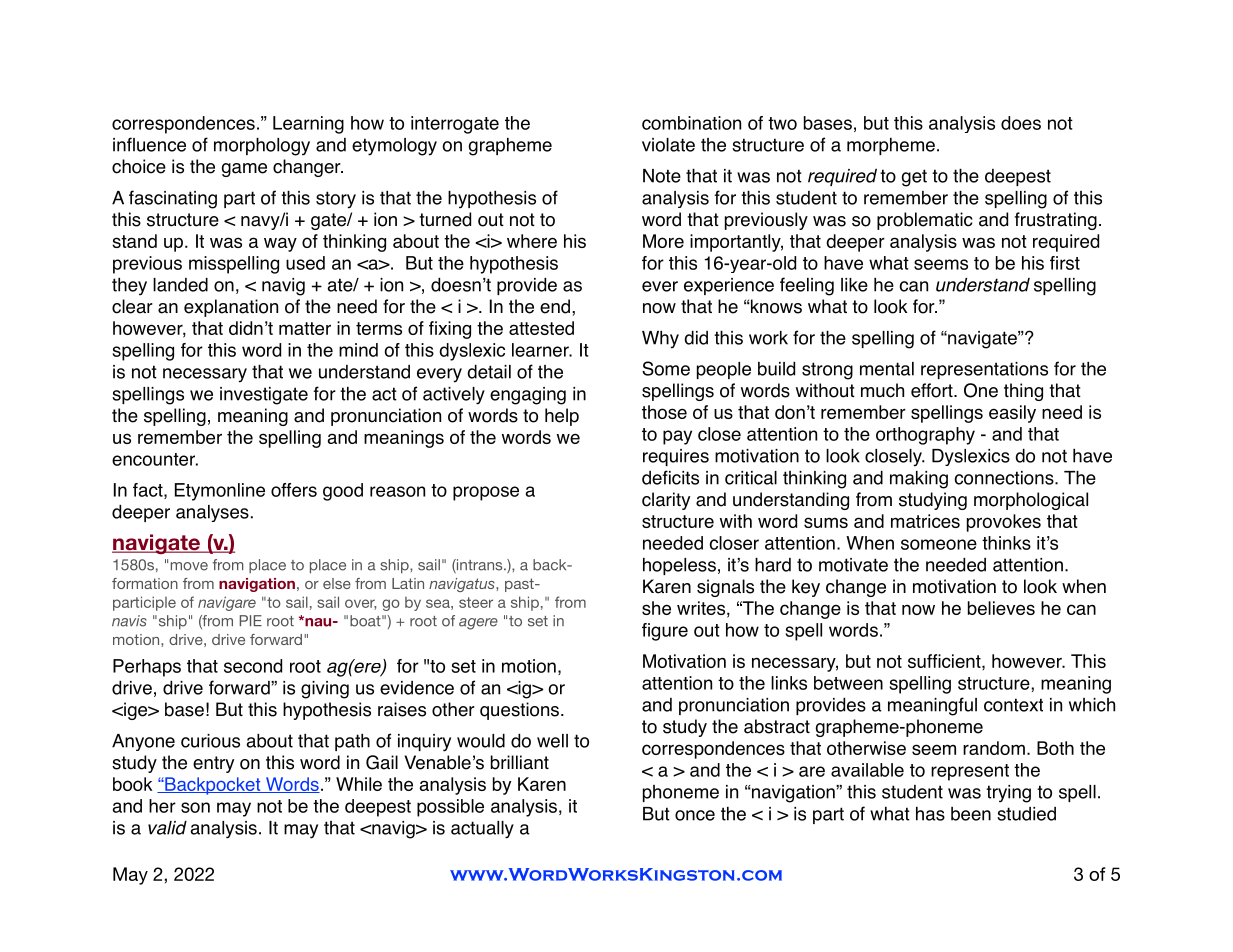  What do you see at coordinates (656, 608) in the screenshot?
I see `she` at bounding box center [656, 608].
